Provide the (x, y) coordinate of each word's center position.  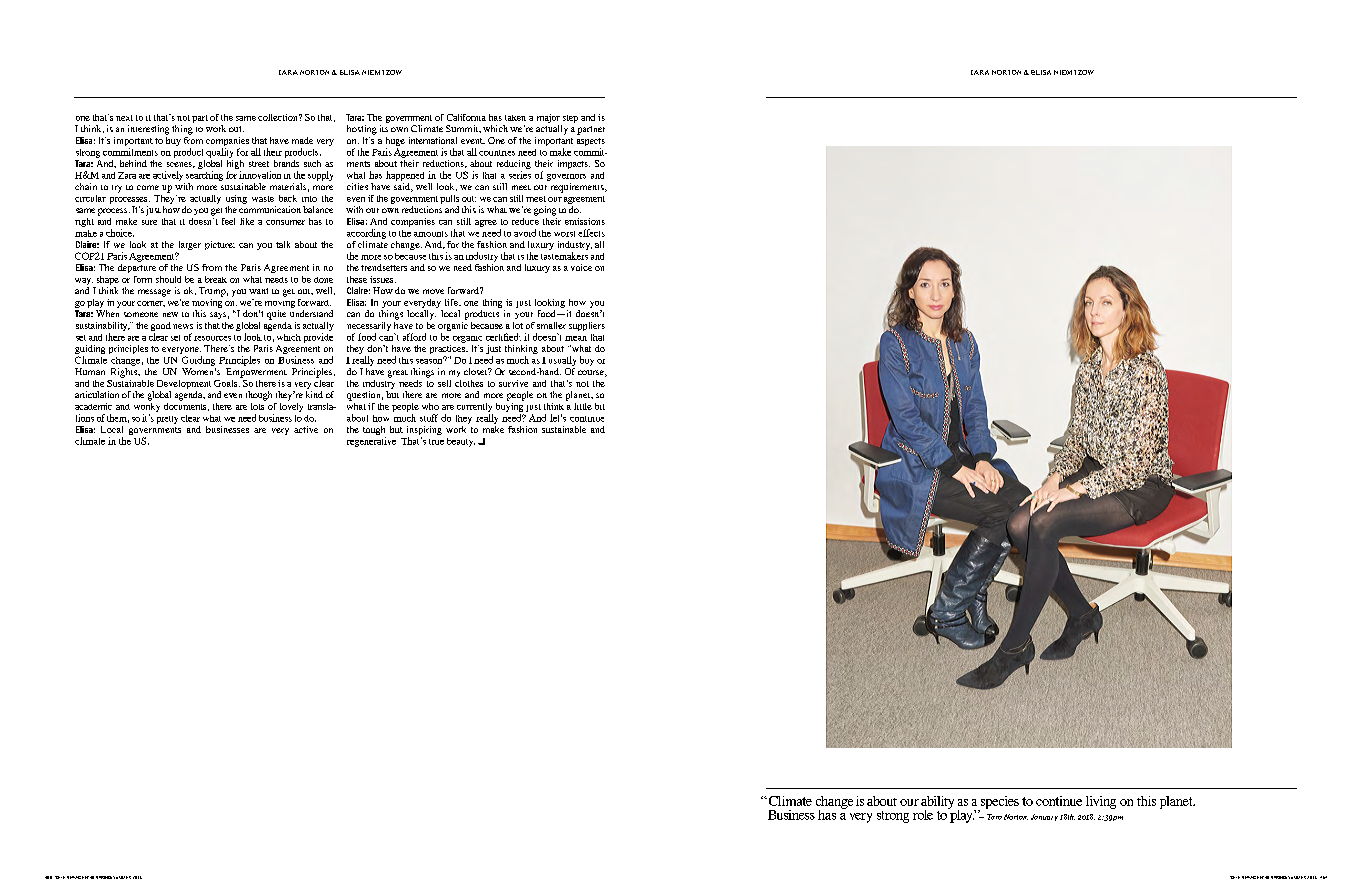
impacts (574, 164)
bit (600, 406)
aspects (591, 143)
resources (212, 338)
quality (219, 153)
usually (562, 361)
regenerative (371, 442)
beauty (461, 442)
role (923, 815)
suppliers (587, 326)
